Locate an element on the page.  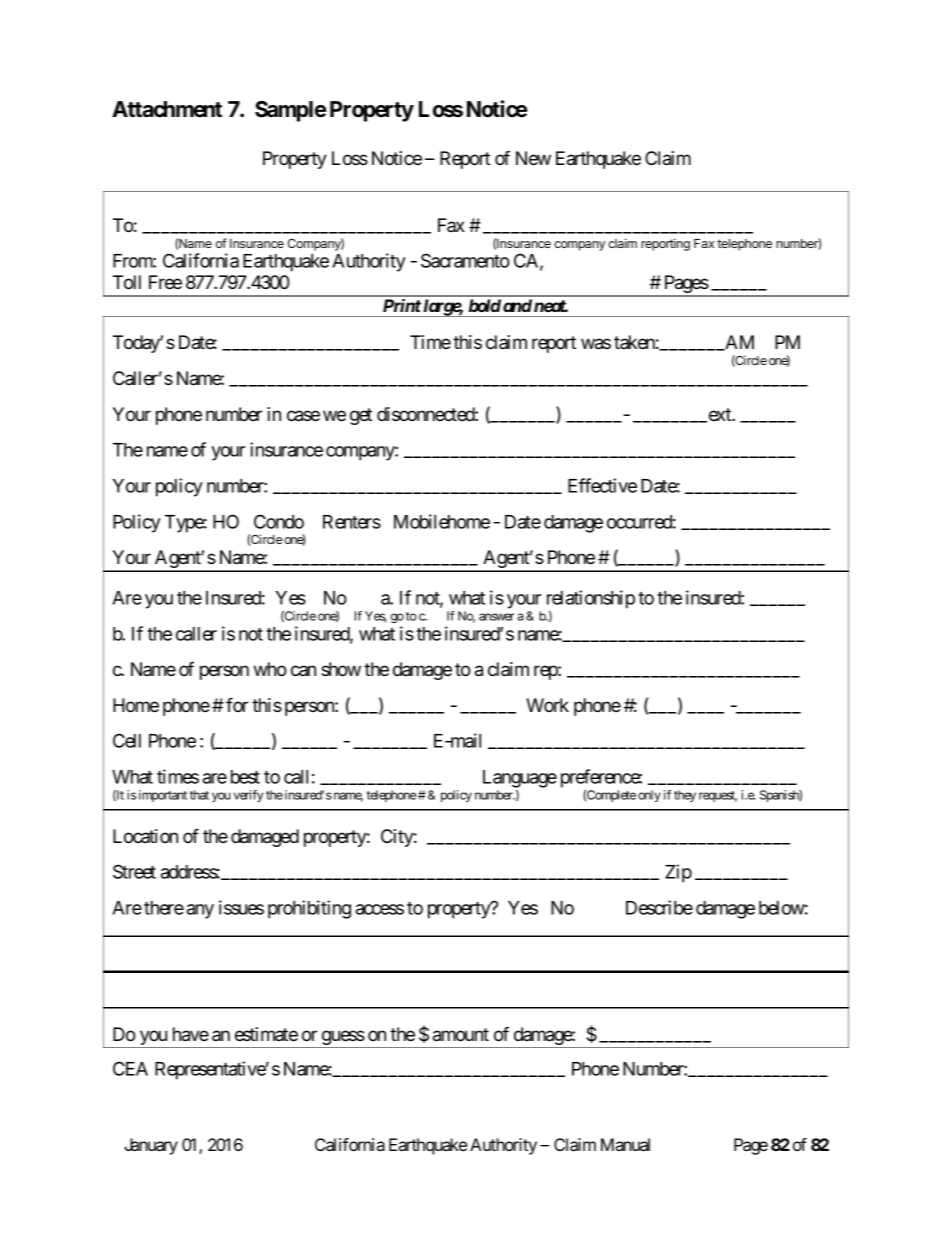
Attachment is located at coordinates (167, 109).
